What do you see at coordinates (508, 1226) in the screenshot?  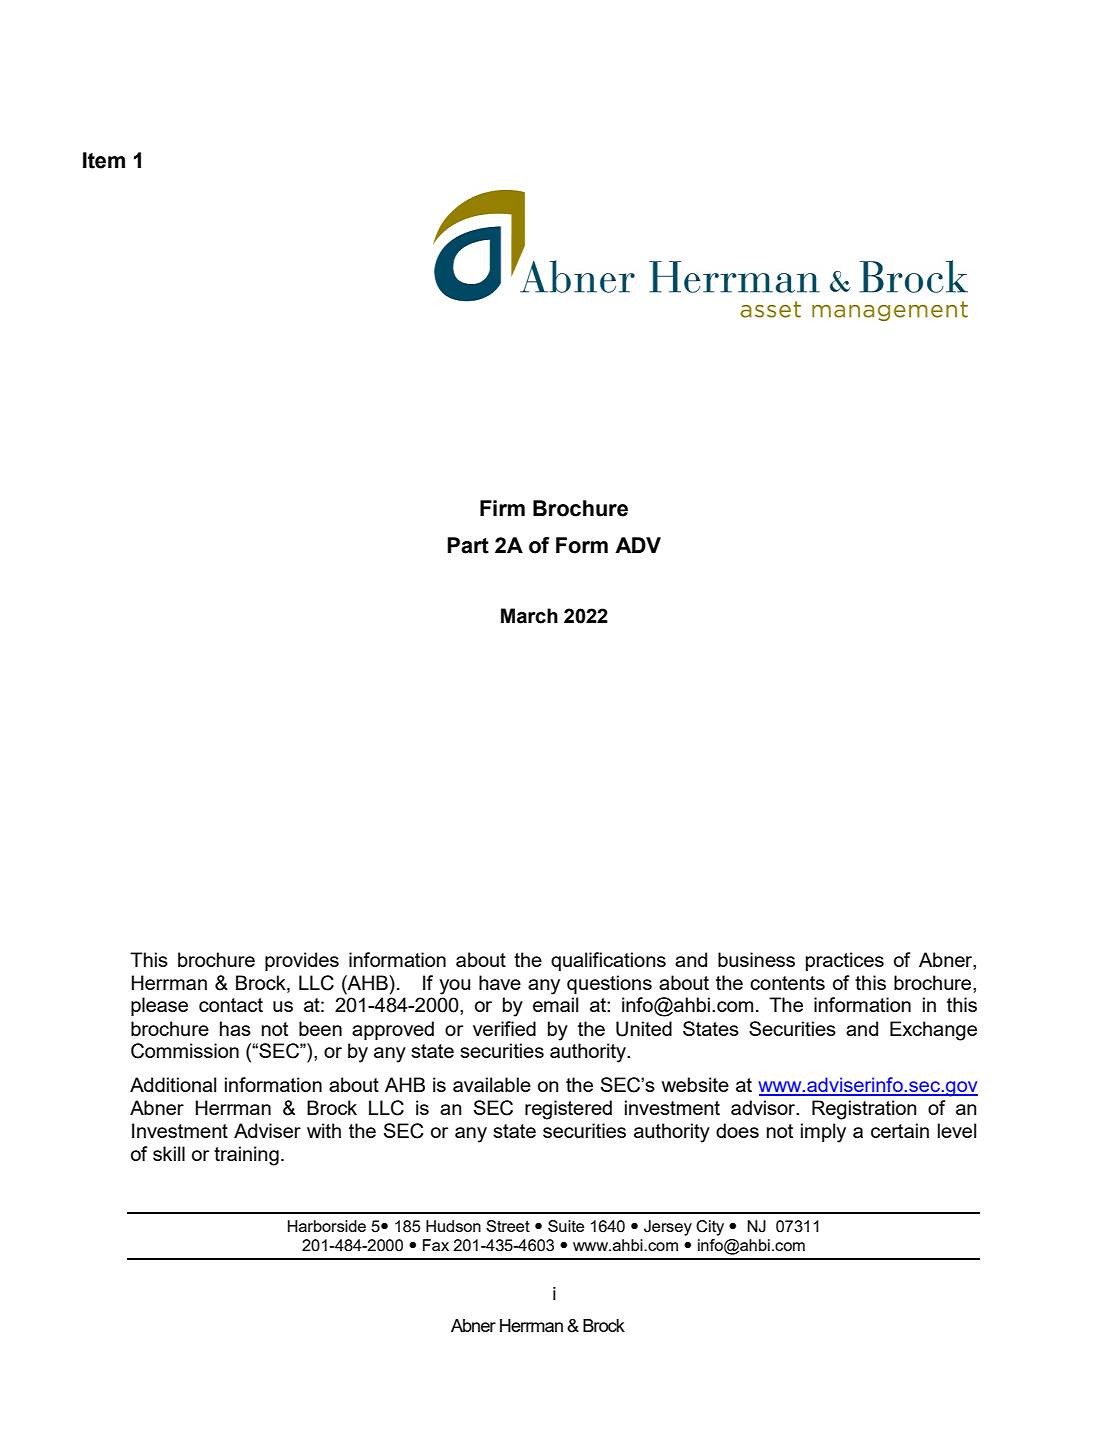 I see `Street` at bounding box center [508, 1226].
